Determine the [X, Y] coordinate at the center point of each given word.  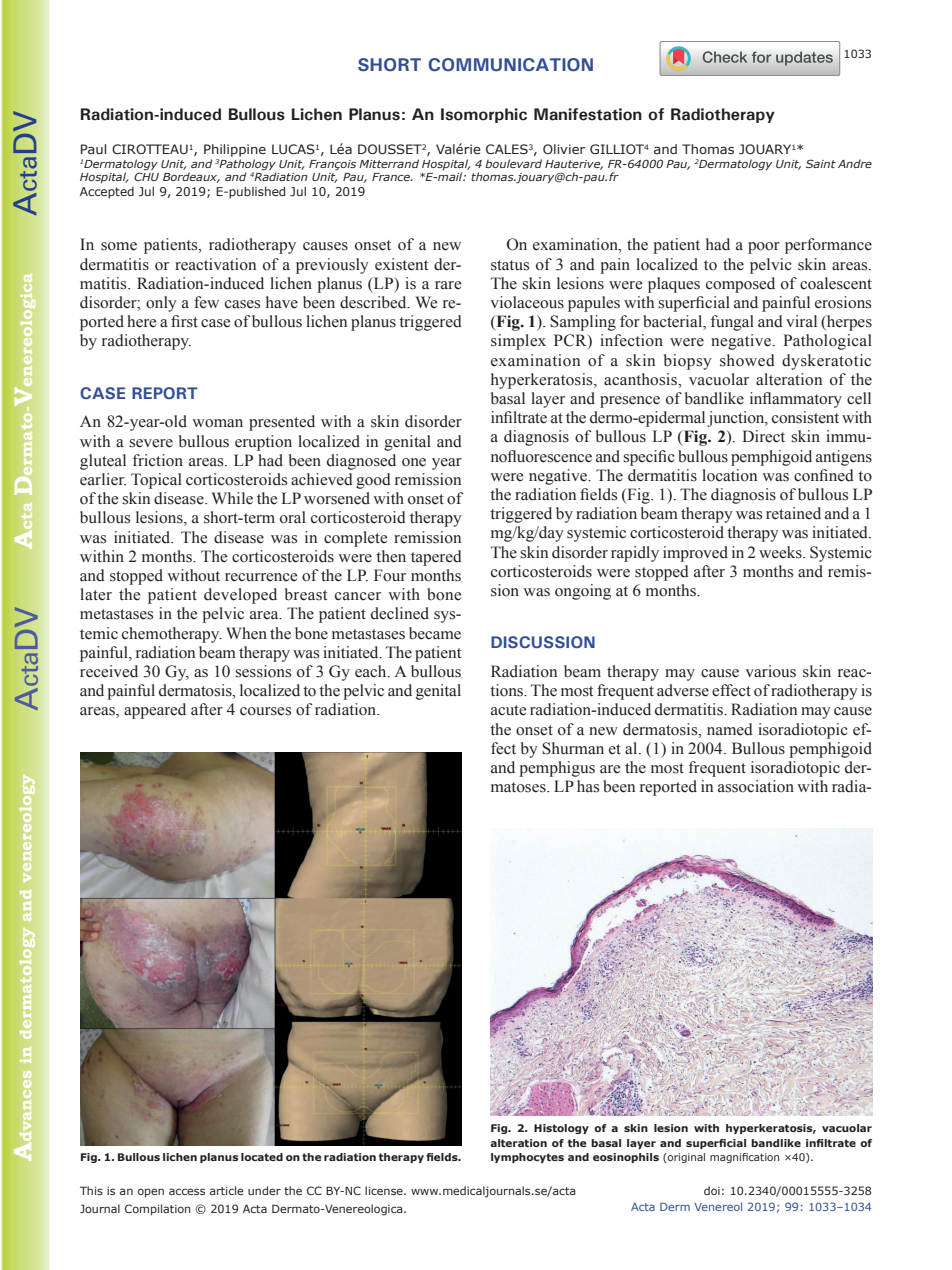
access [187, 1191]
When [246, 633]
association [756, 786]
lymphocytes [527, 1158]
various [770, 671]
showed [747, 360]
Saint [821, 163]
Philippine [235, 150]
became [435, 633]
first [184, 321]
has [588, 786]
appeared [155, 711]
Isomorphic [484, 115]
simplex [518, 342]
